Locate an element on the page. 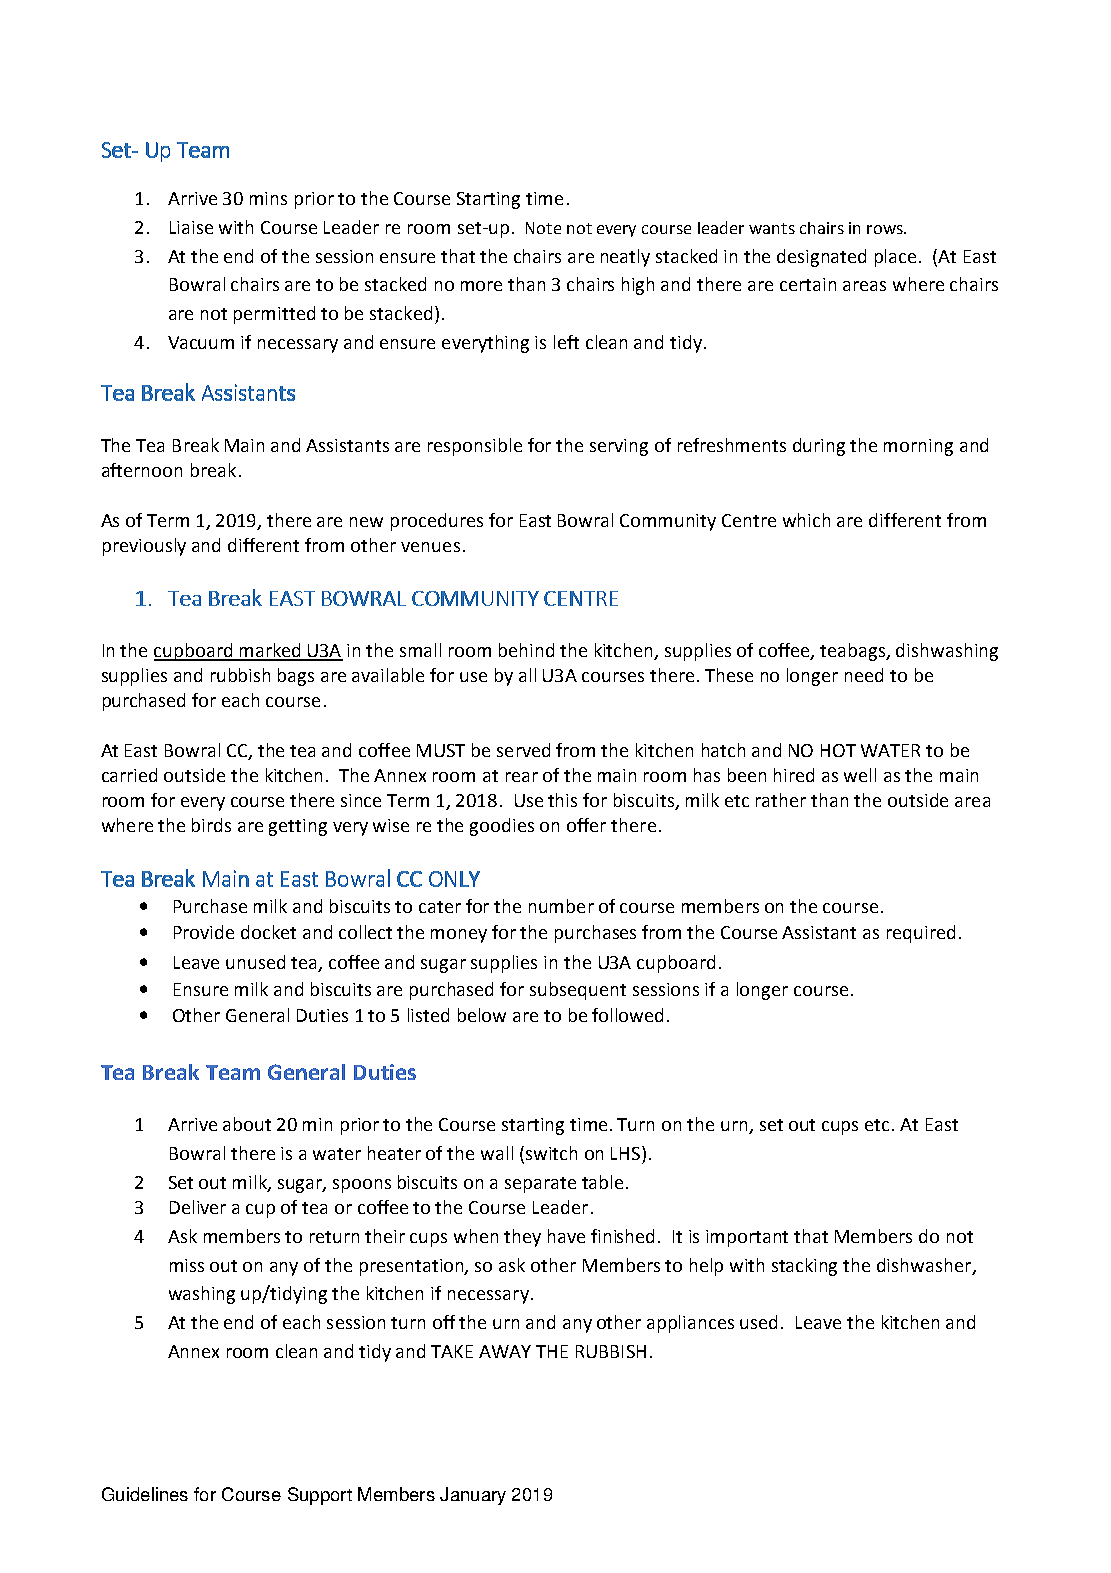  rather is located at coordinates (781, 800).
